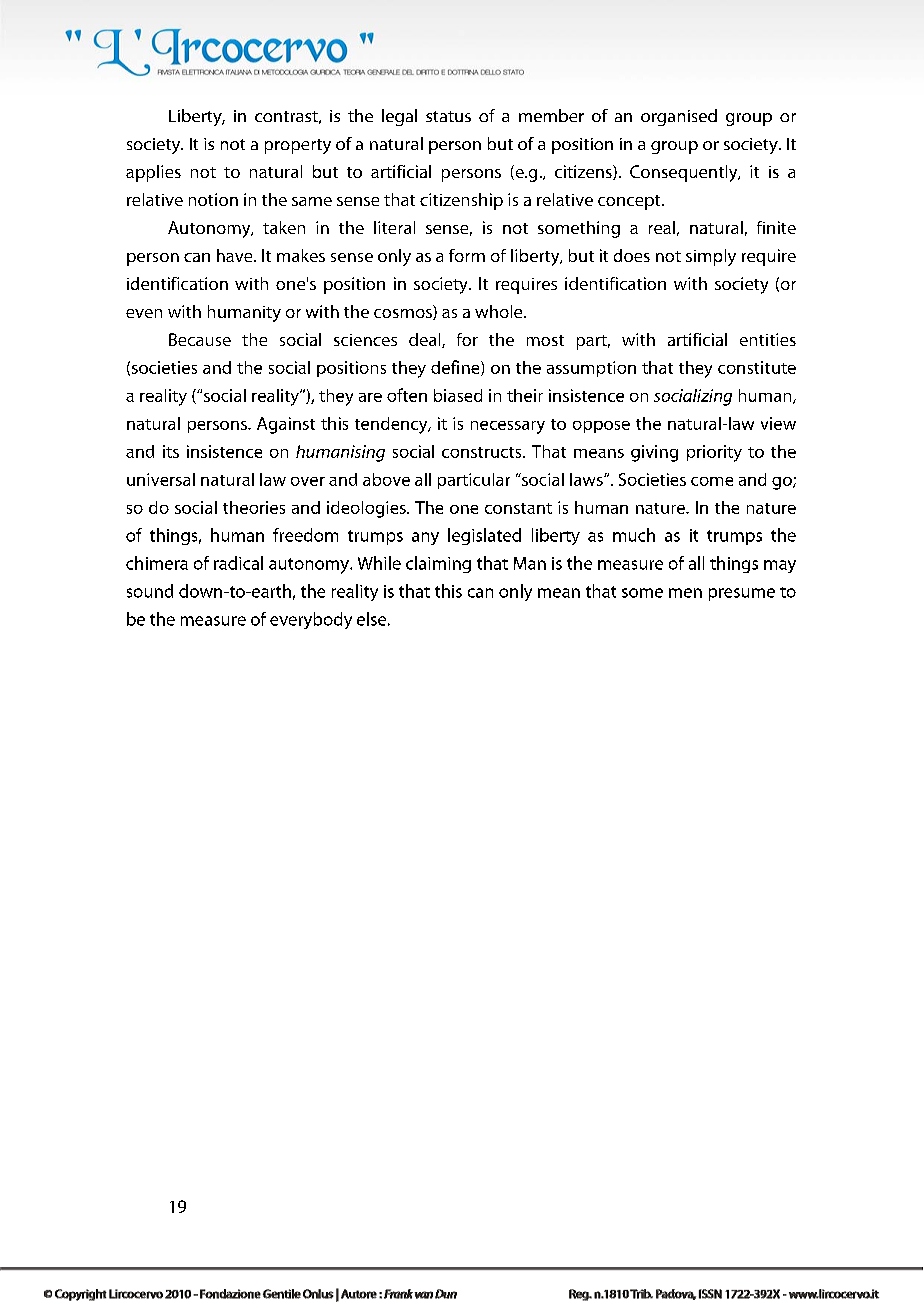 The height and width of the screenshot is (1308, 924). What do you see at coordinates (757, 367) in the screenshot?
I see `constitute` at bounding box center [757, 367].
